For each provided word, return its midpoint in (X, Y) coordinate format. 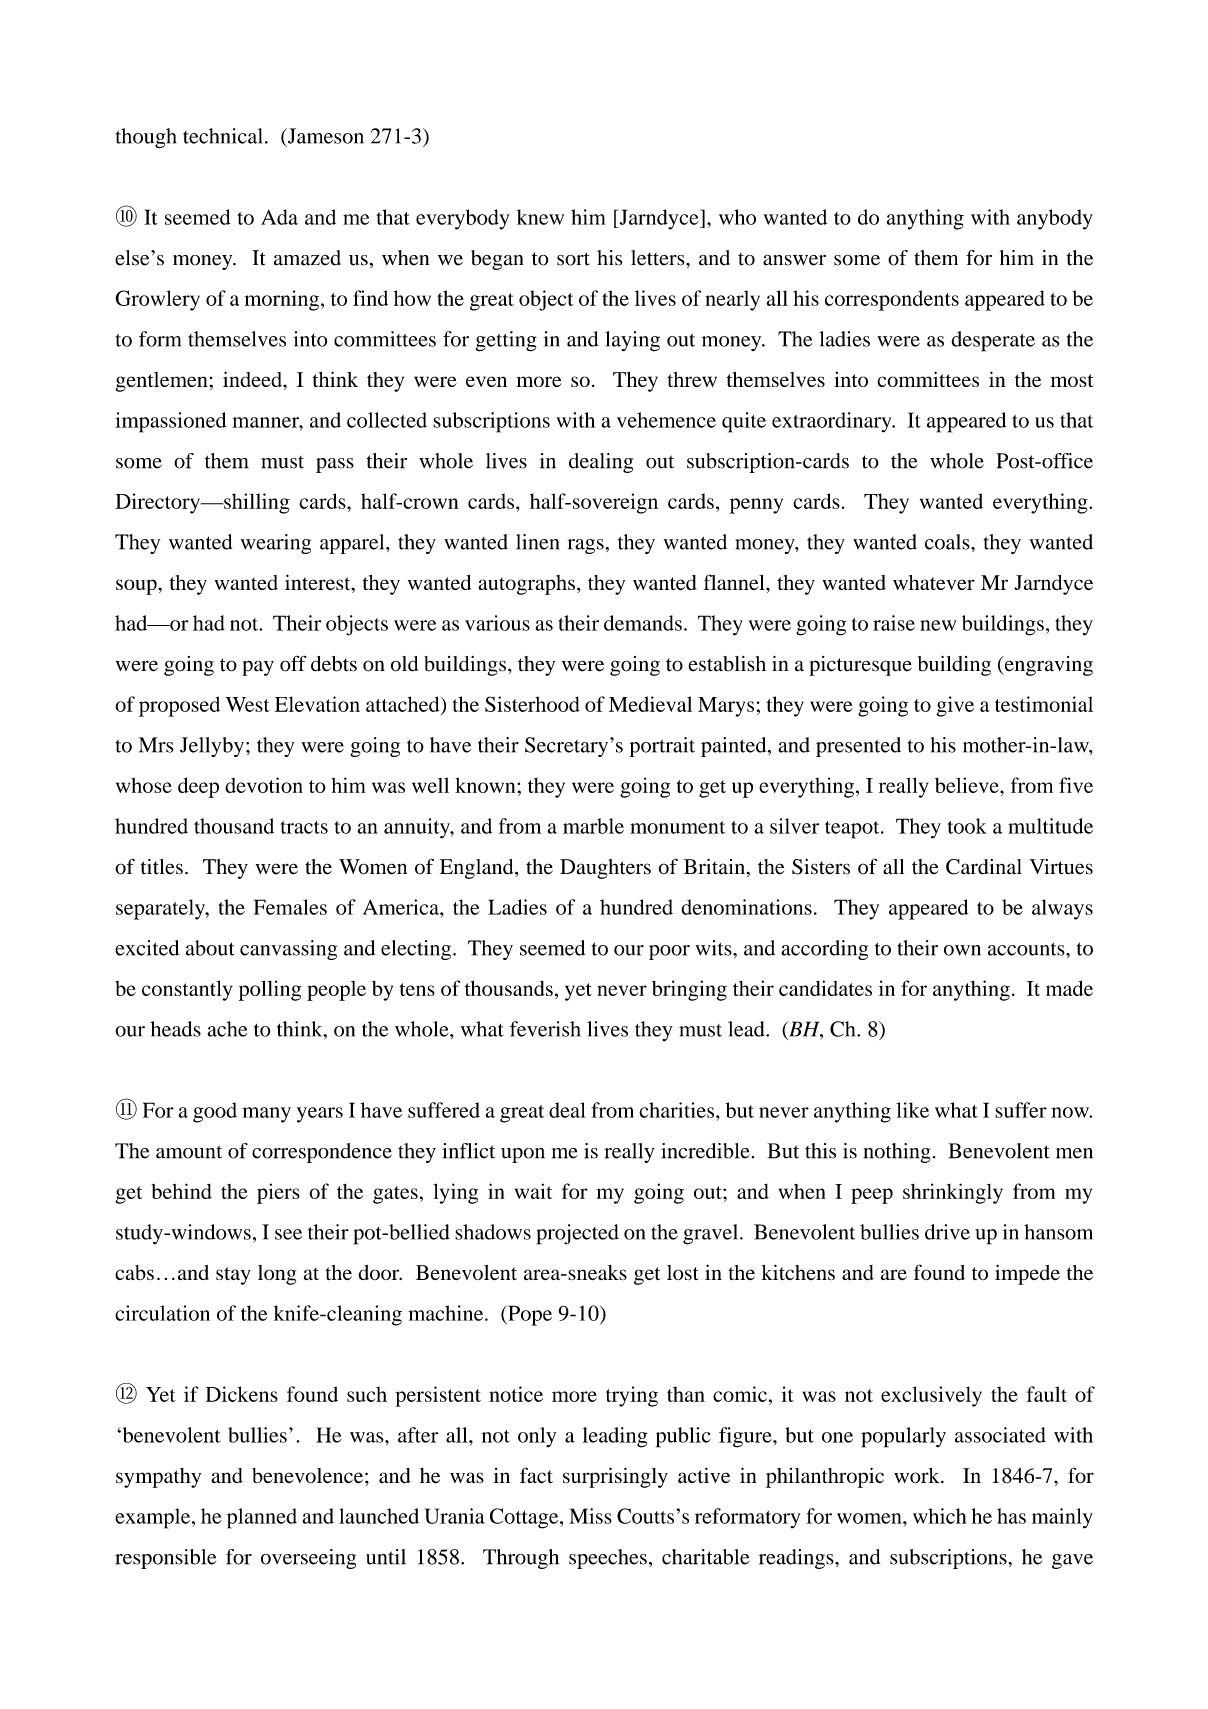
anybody (1055, 219)
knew (540, 217)
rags (587, 546)
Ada (279, 217)
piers (278, 1193)
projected (578, 1234)
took (967, 826)
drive (947, 1232)
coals (948, 542)
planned (262, 1518)
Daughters (605, 869)
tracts (304, 827)
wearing (276, 544)
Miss (590, 1516)
